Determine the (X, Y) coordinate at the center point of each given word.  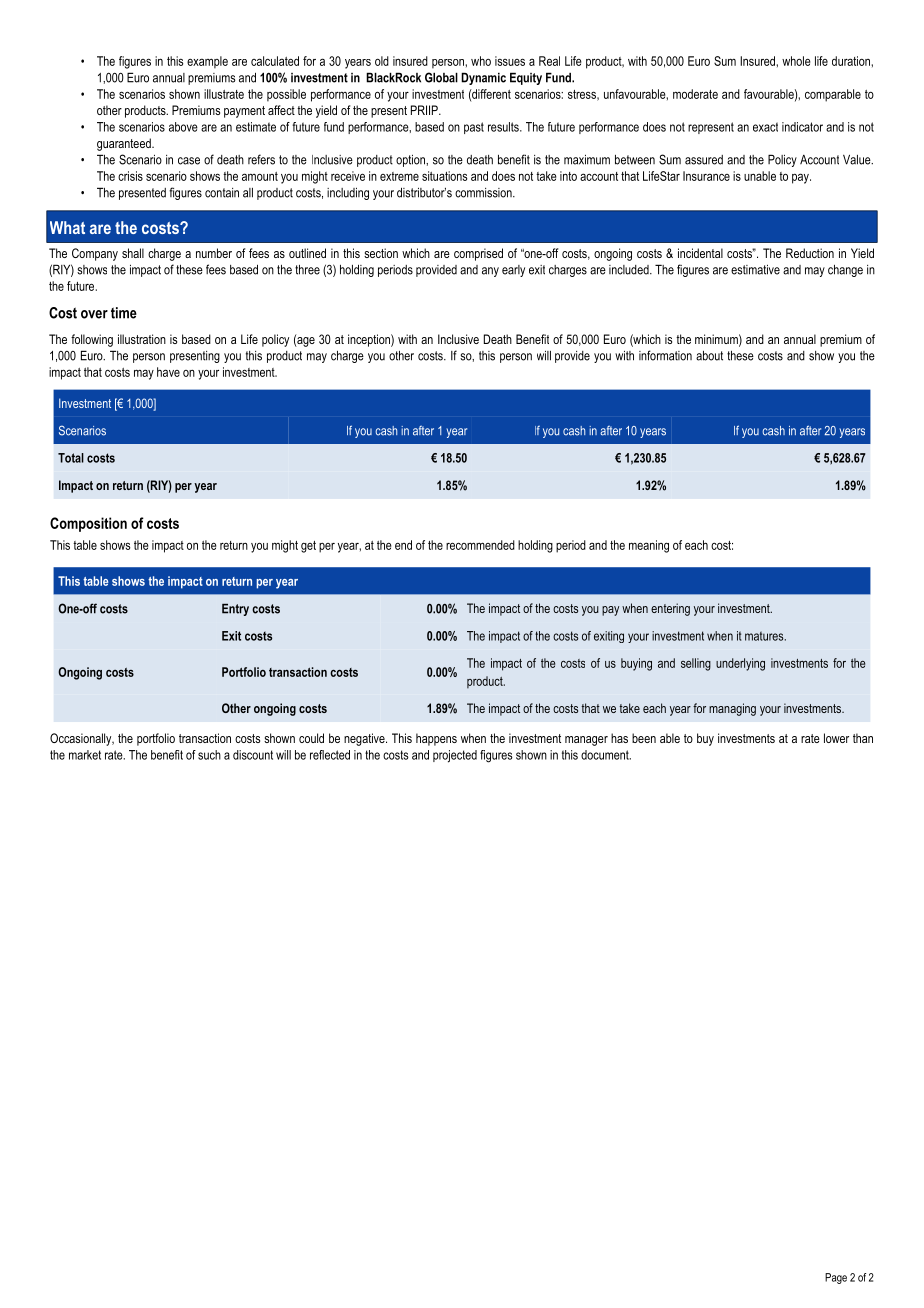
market (85, 755)
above (183, 127)
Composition (88, 524)
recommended (480, 545)
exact (765, 127)
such (209, 755)
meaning (649, 546)
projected (455, 756)
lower (836, 738)
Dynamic (483, 78)
